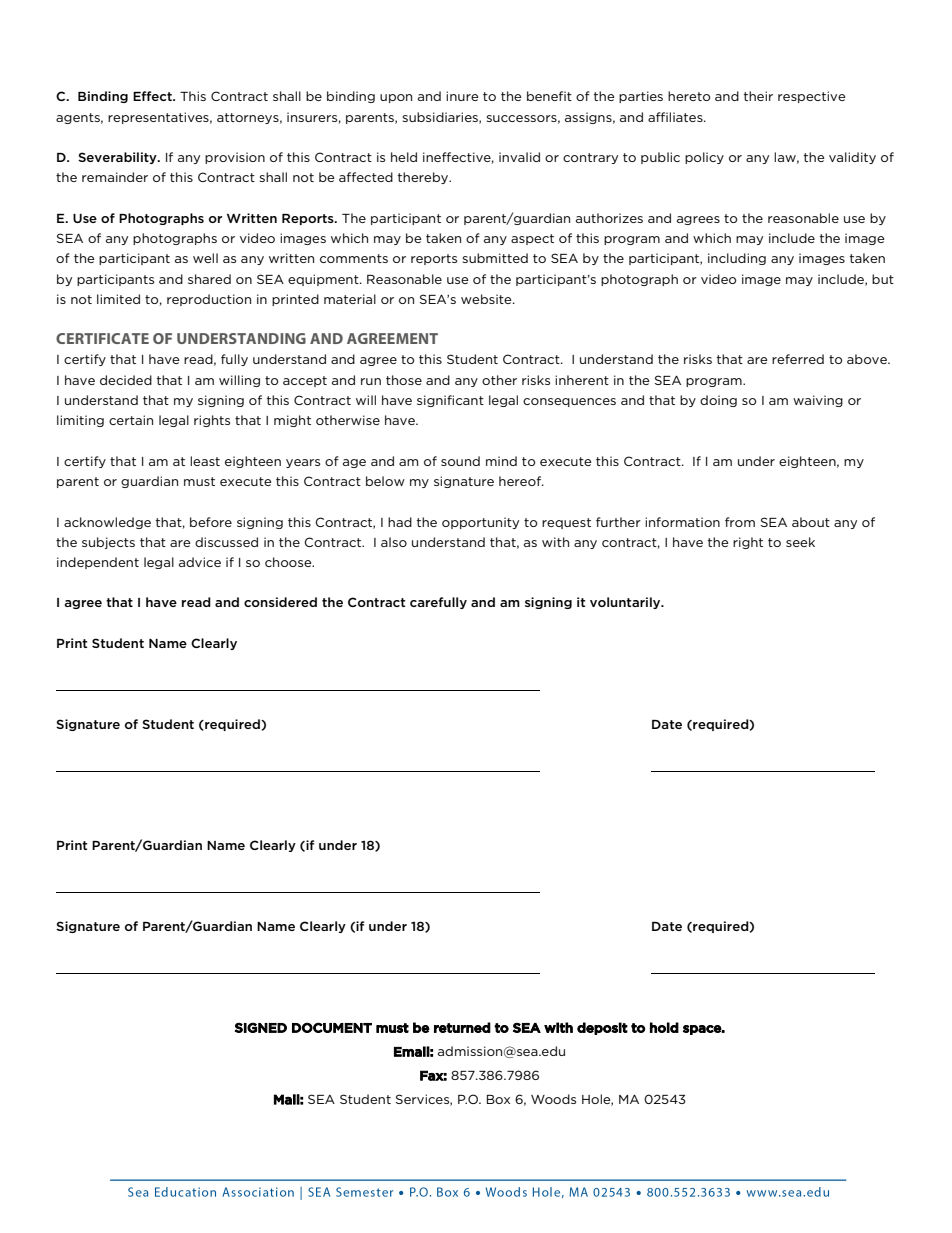 The height and width of the document is (1233, 952). I want to click on Box, so click(498, 1099).
